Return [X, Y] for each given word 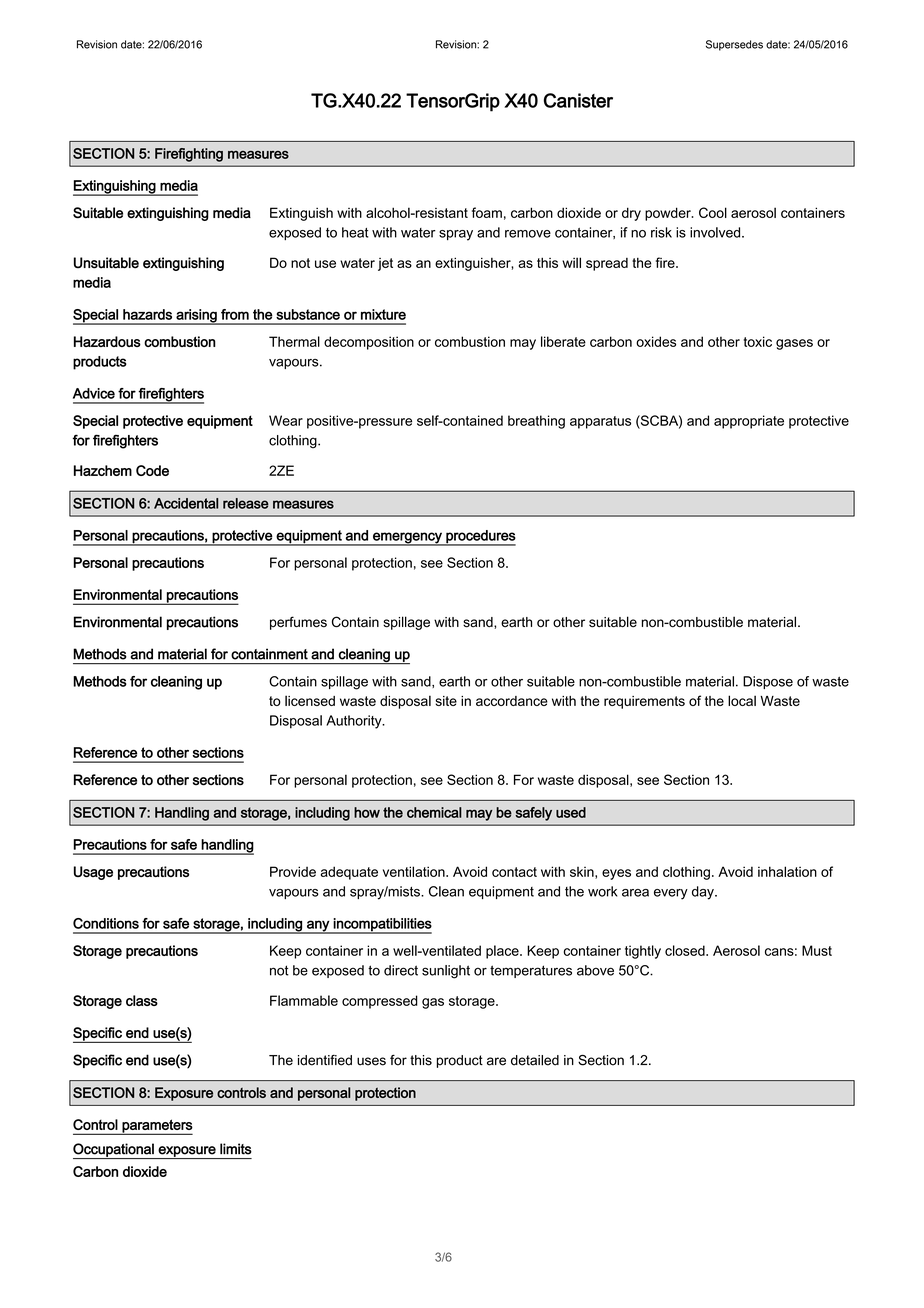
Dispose [768, 682]
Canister [578, 100]
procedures [480, 538]
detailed [535, 1060]
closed [686, 950]
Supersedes [734, 45]
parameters [156, 1127]
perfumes [298, 623]
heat [355, 232]
